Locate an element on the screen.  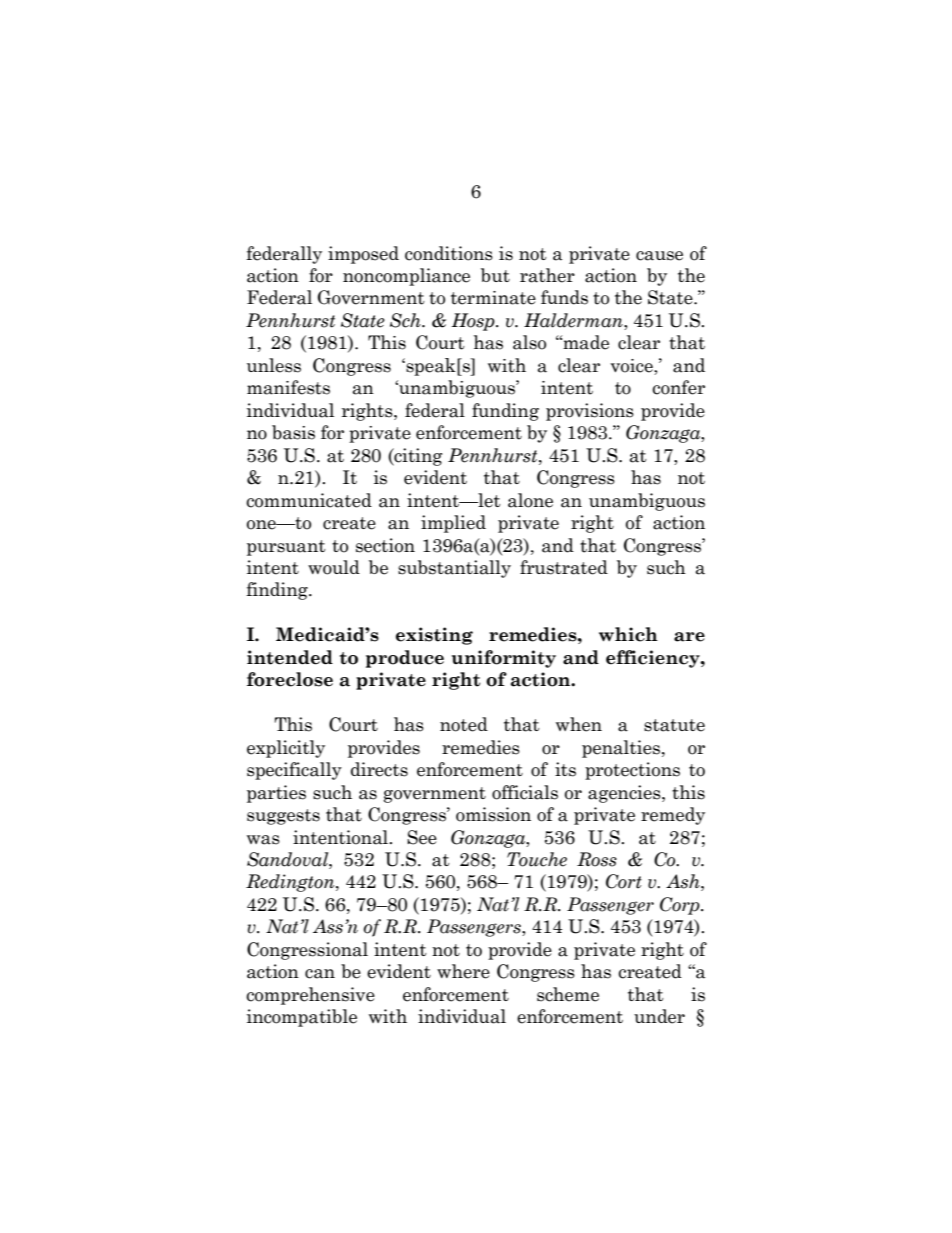
under is located at coordinates (659, 1016).
